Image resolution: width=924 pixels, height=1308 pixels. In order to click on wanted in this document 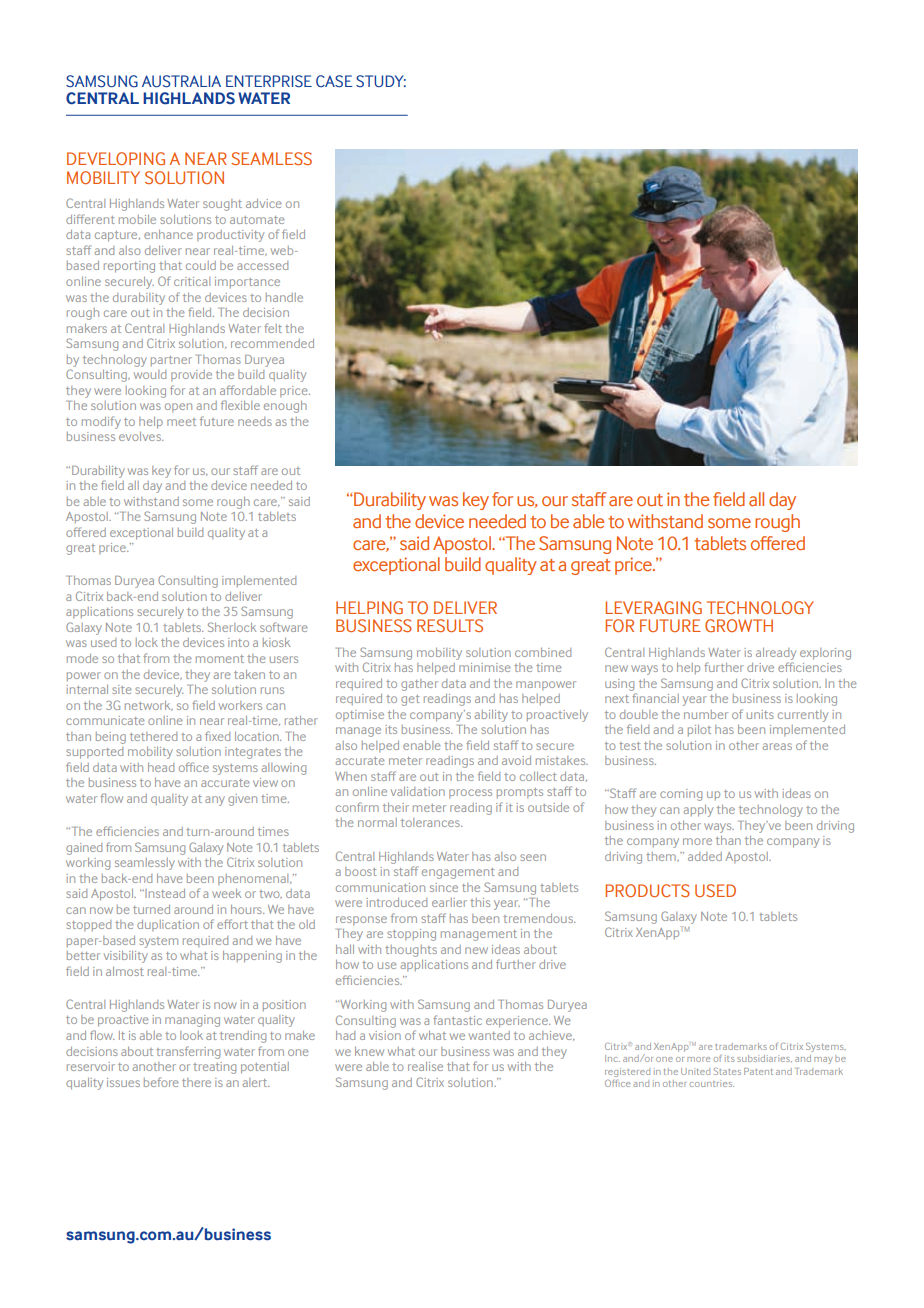, I will do `click(489, 1035)`.
